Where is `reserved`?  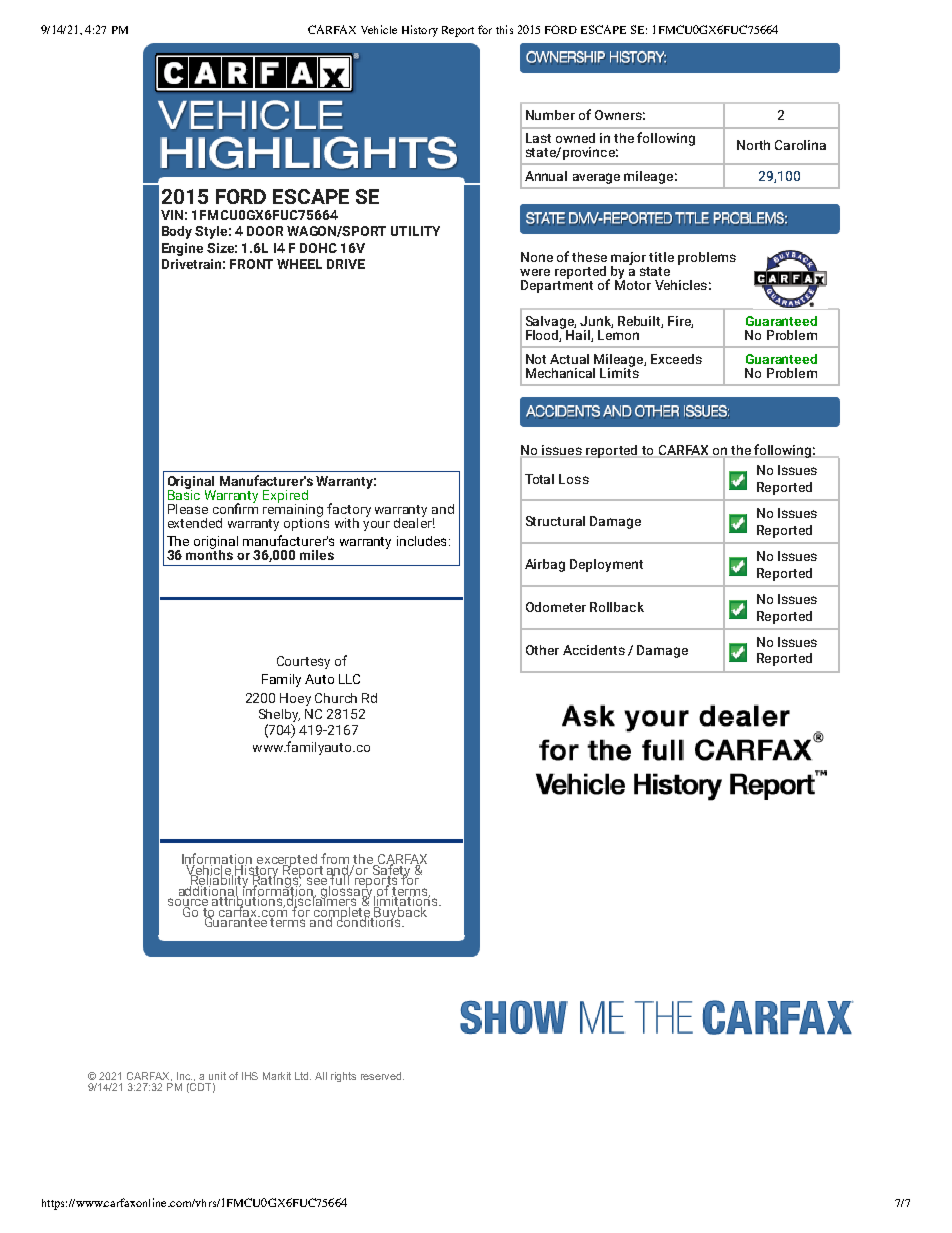
reserved is located at coordinates (381, 1076).
